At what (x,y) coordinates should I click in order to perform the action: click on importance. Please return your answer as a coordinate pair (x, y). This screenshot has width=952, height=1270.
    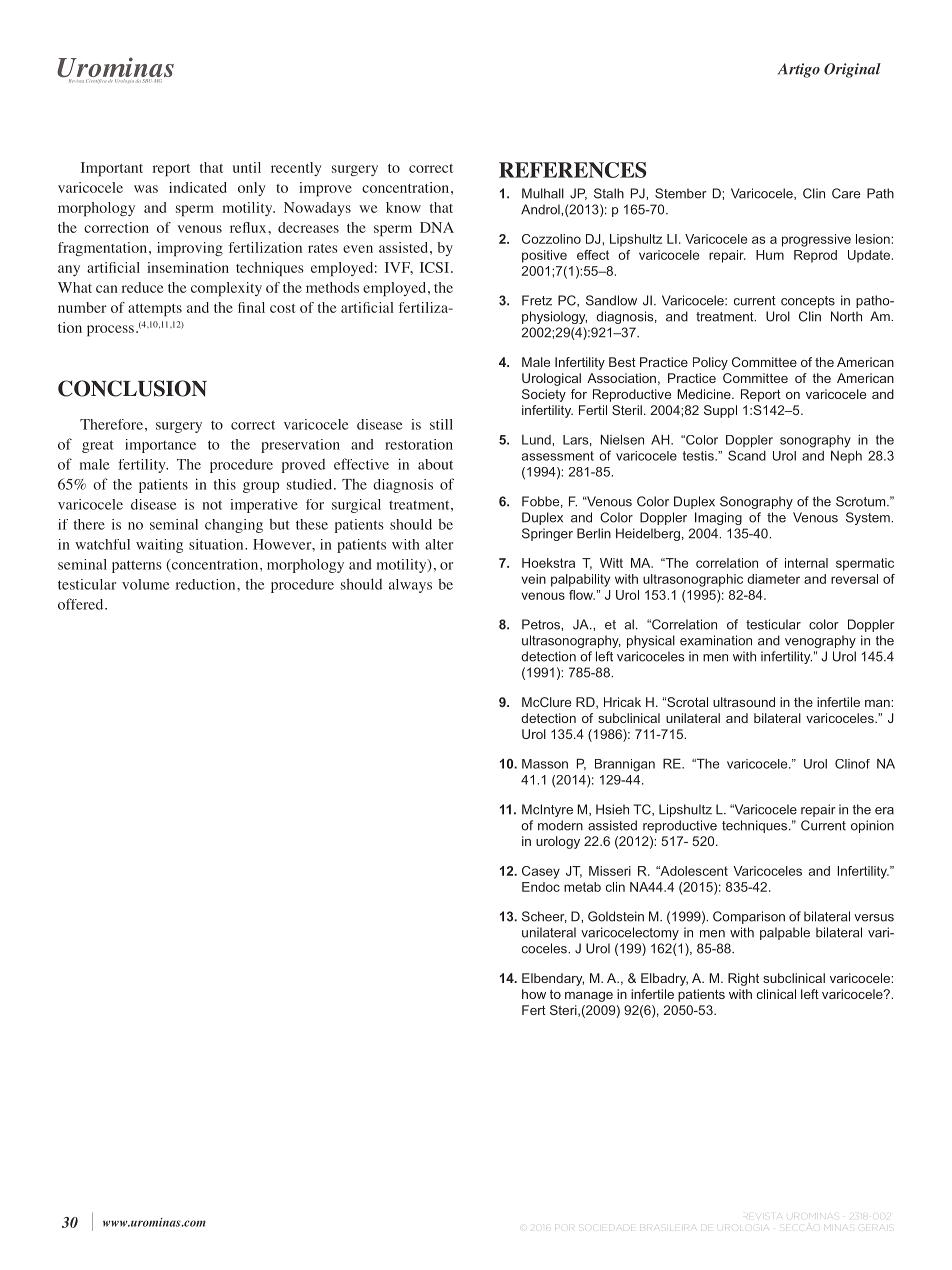
    Looking at the image, I should click on (160, 446).
